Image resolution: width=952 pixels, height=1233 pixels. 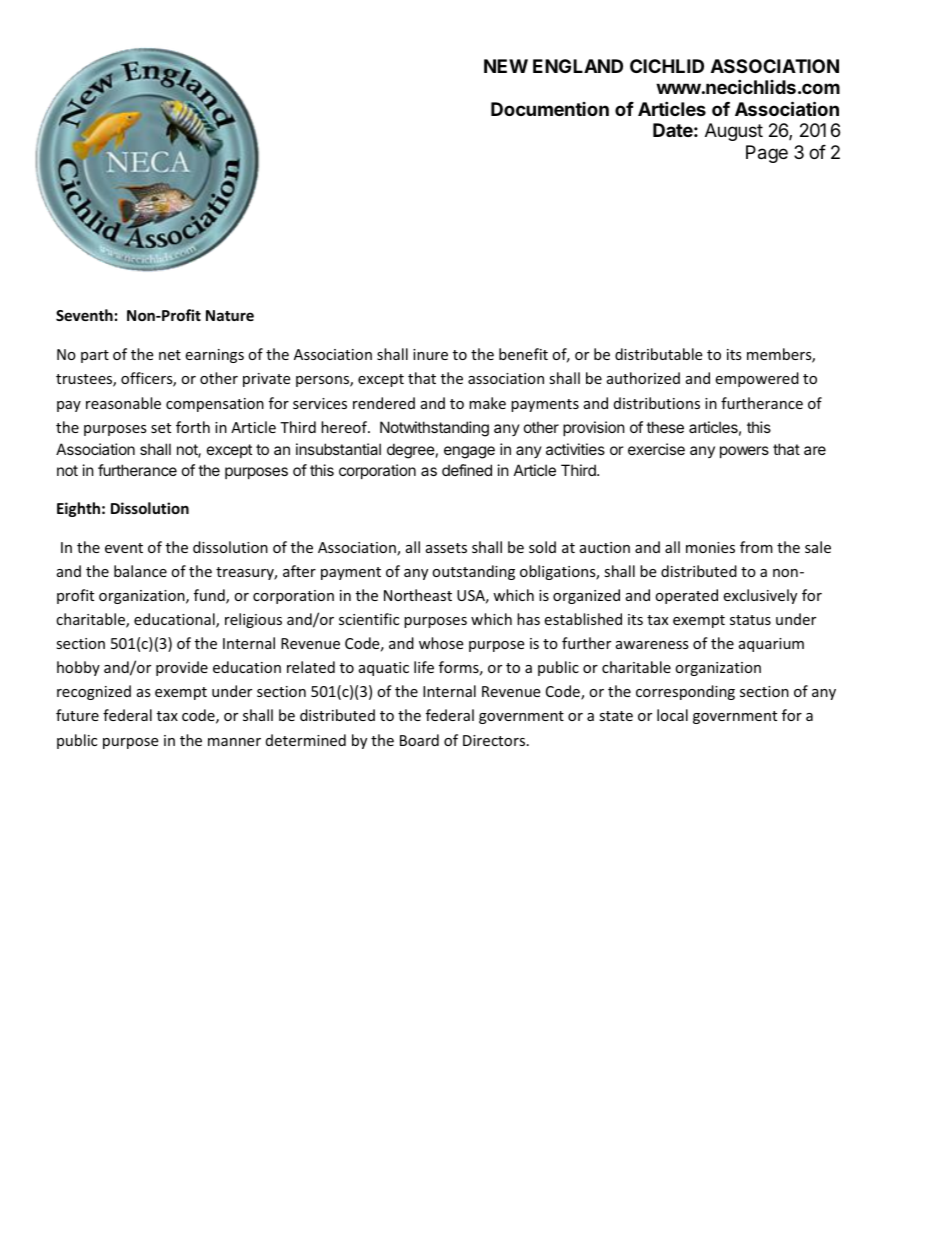 What do you see at coordinates (419, 740) in the screenshot?
I see `Board` at bounding box center [419, 740].
